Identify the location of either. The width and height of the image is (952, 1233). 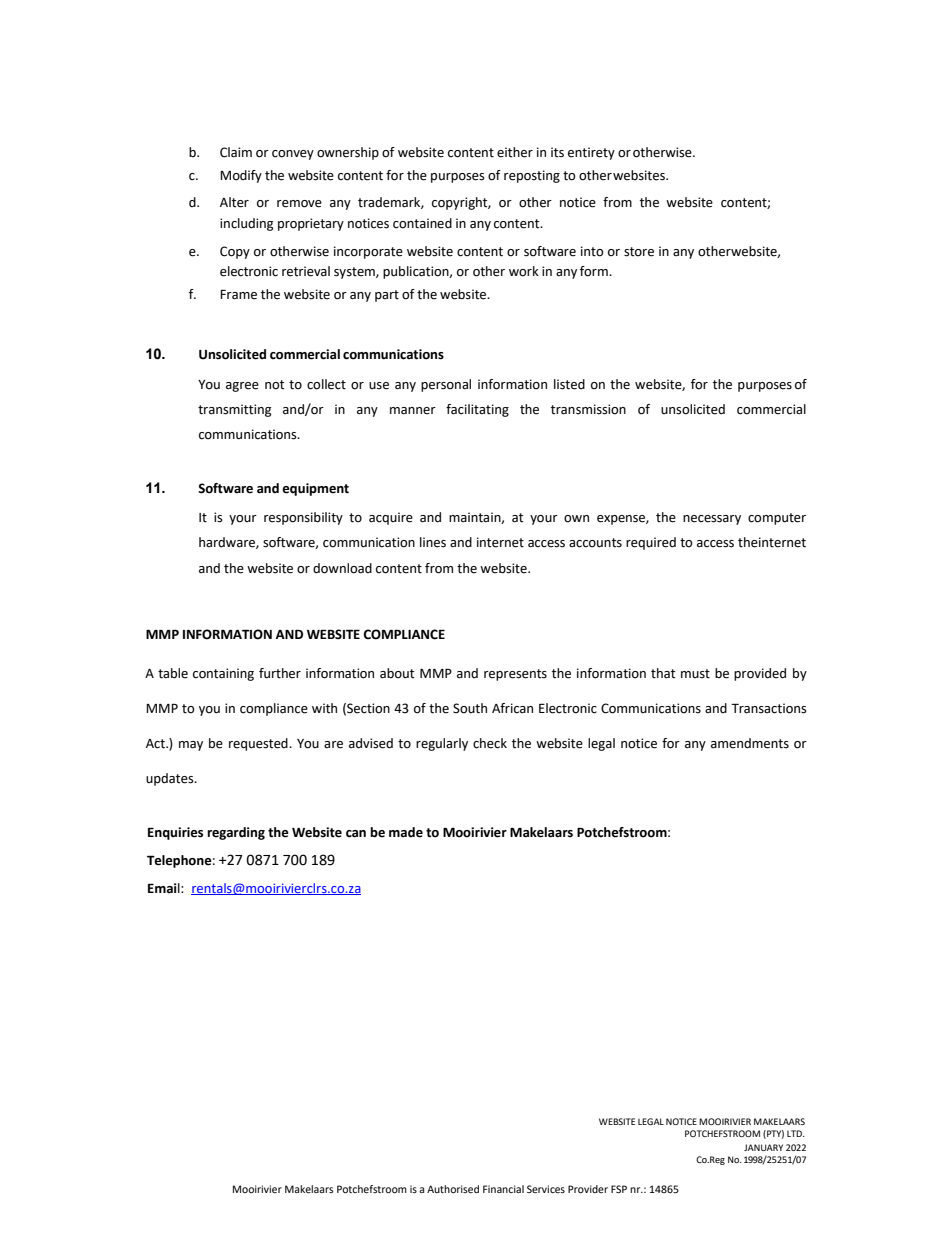
(515, 152).
